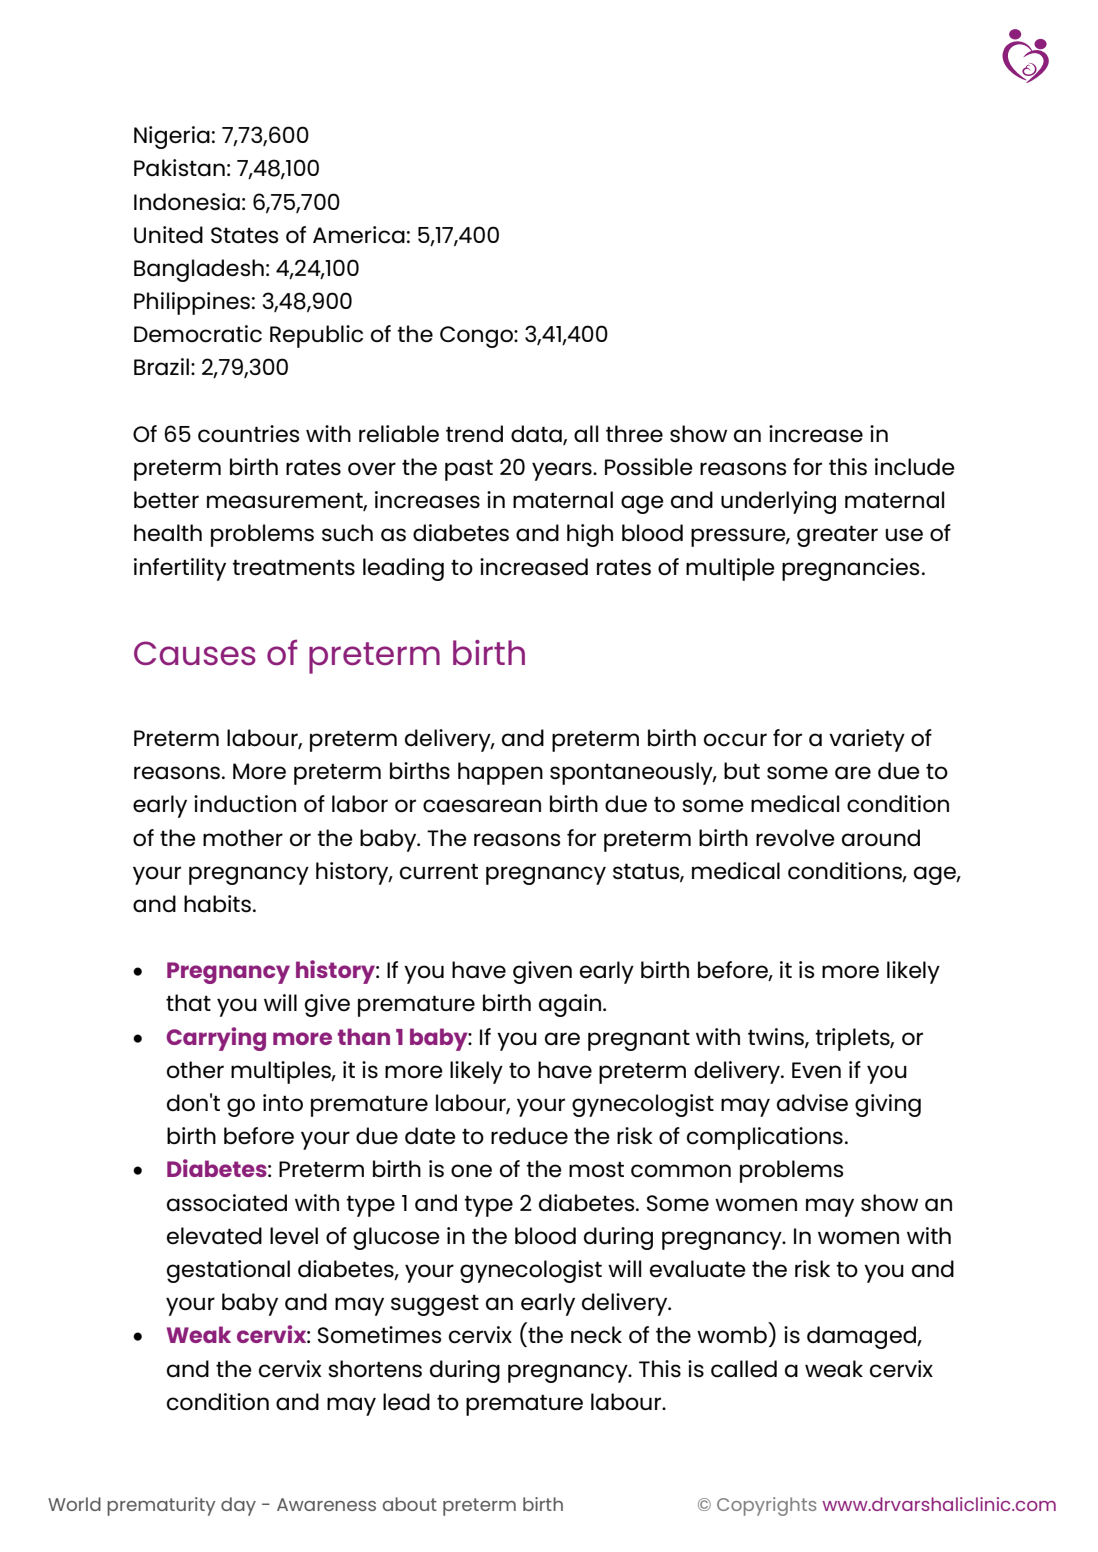  Describe the element at coordinates (634, 434) in the screenshot. I see `three` at that location.
